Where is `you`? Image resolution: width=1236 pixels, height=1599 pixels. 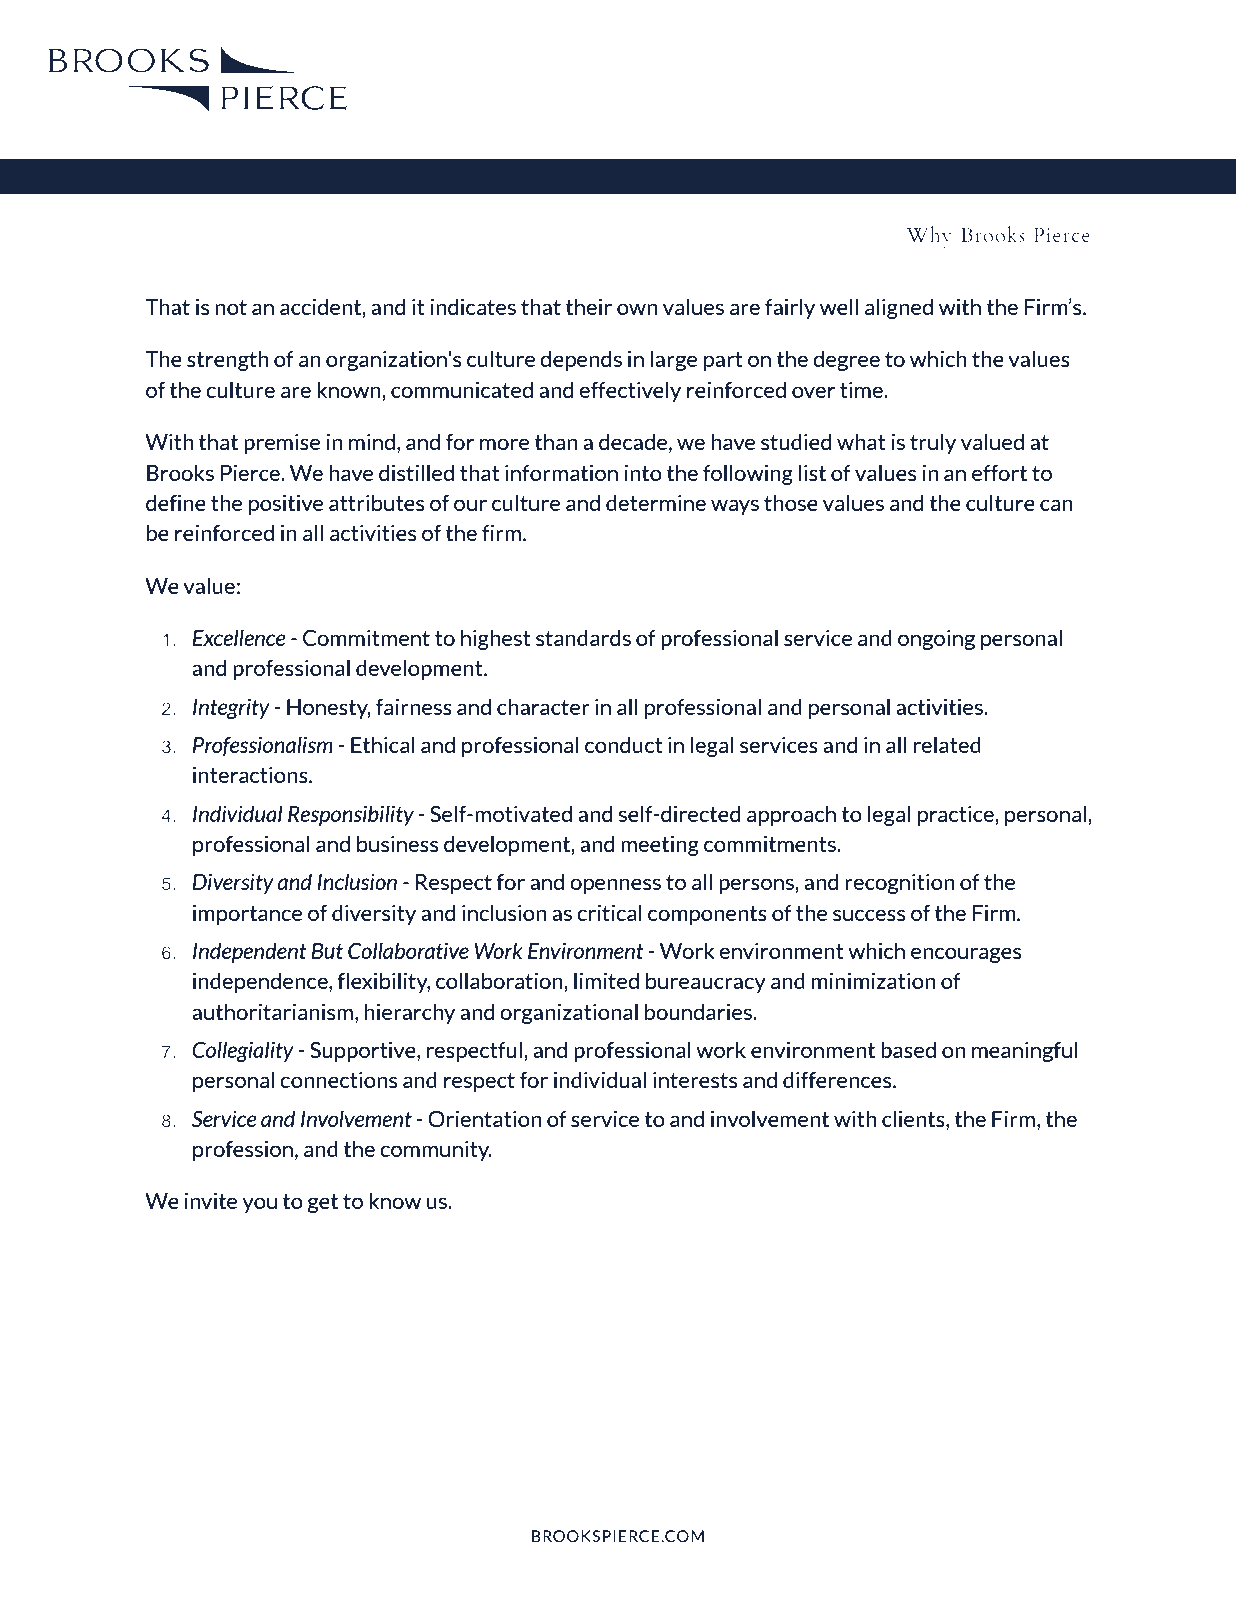
you is located at coordinates (259, 1205).
